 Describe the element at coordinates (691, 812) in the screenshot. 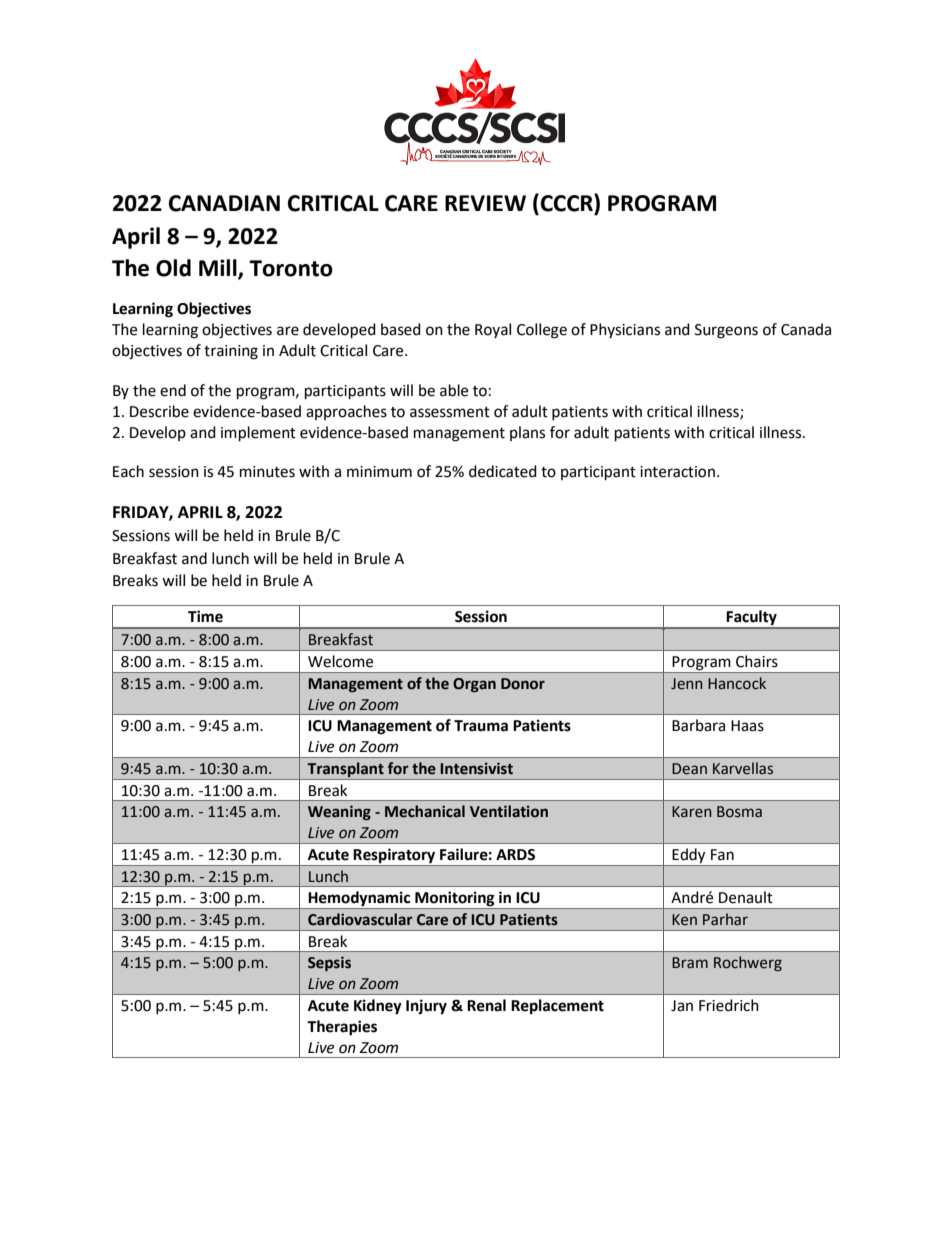

I see `Karen` at that location.
